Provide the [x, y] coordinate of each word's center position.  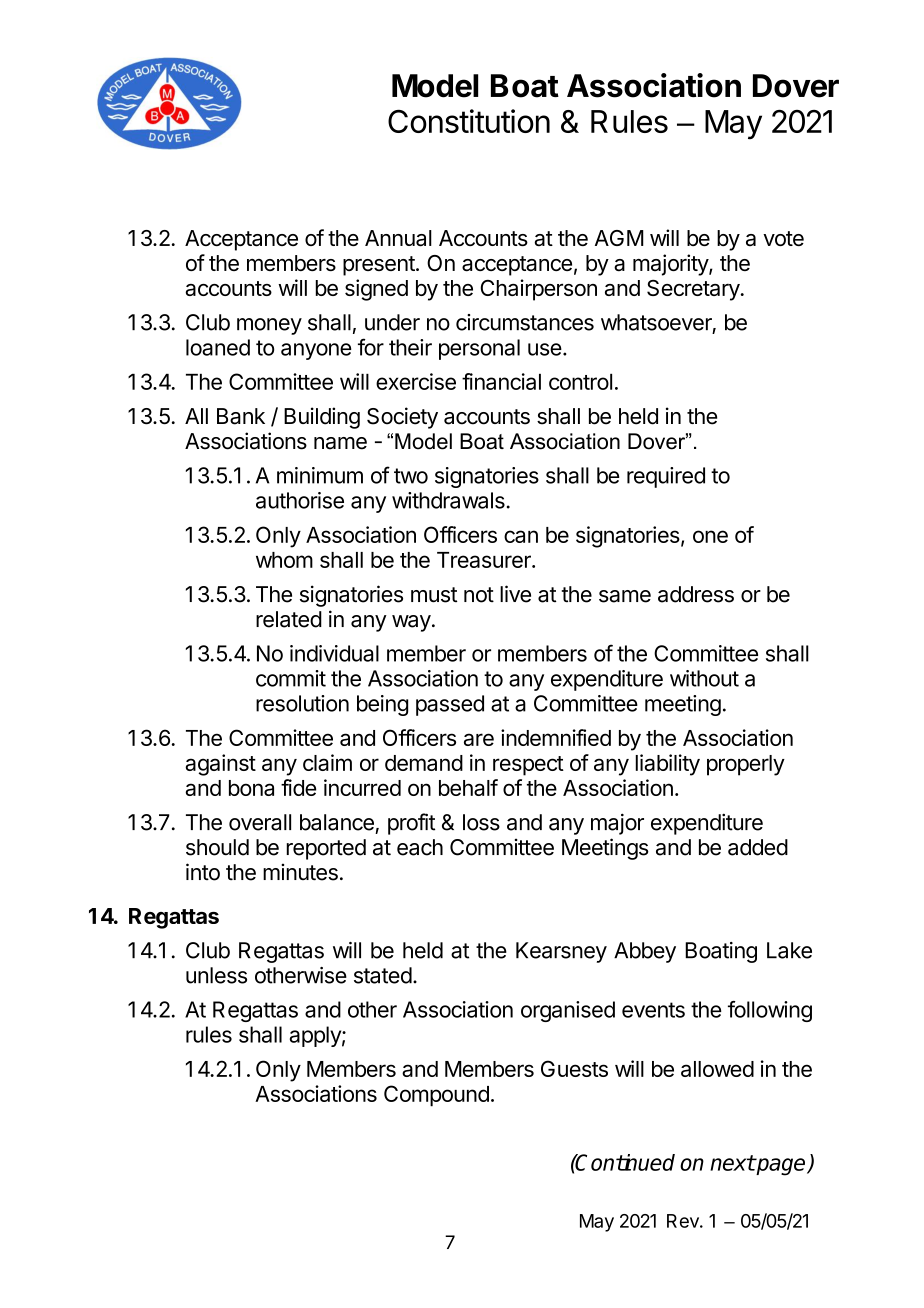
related [289, 619]
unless [216, 975]
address [696, 594]
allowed [717, 1069]
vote [783, 238]
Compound [436, 1096]
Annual [398, 238]
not [479, 595]
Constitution [469, 121]
